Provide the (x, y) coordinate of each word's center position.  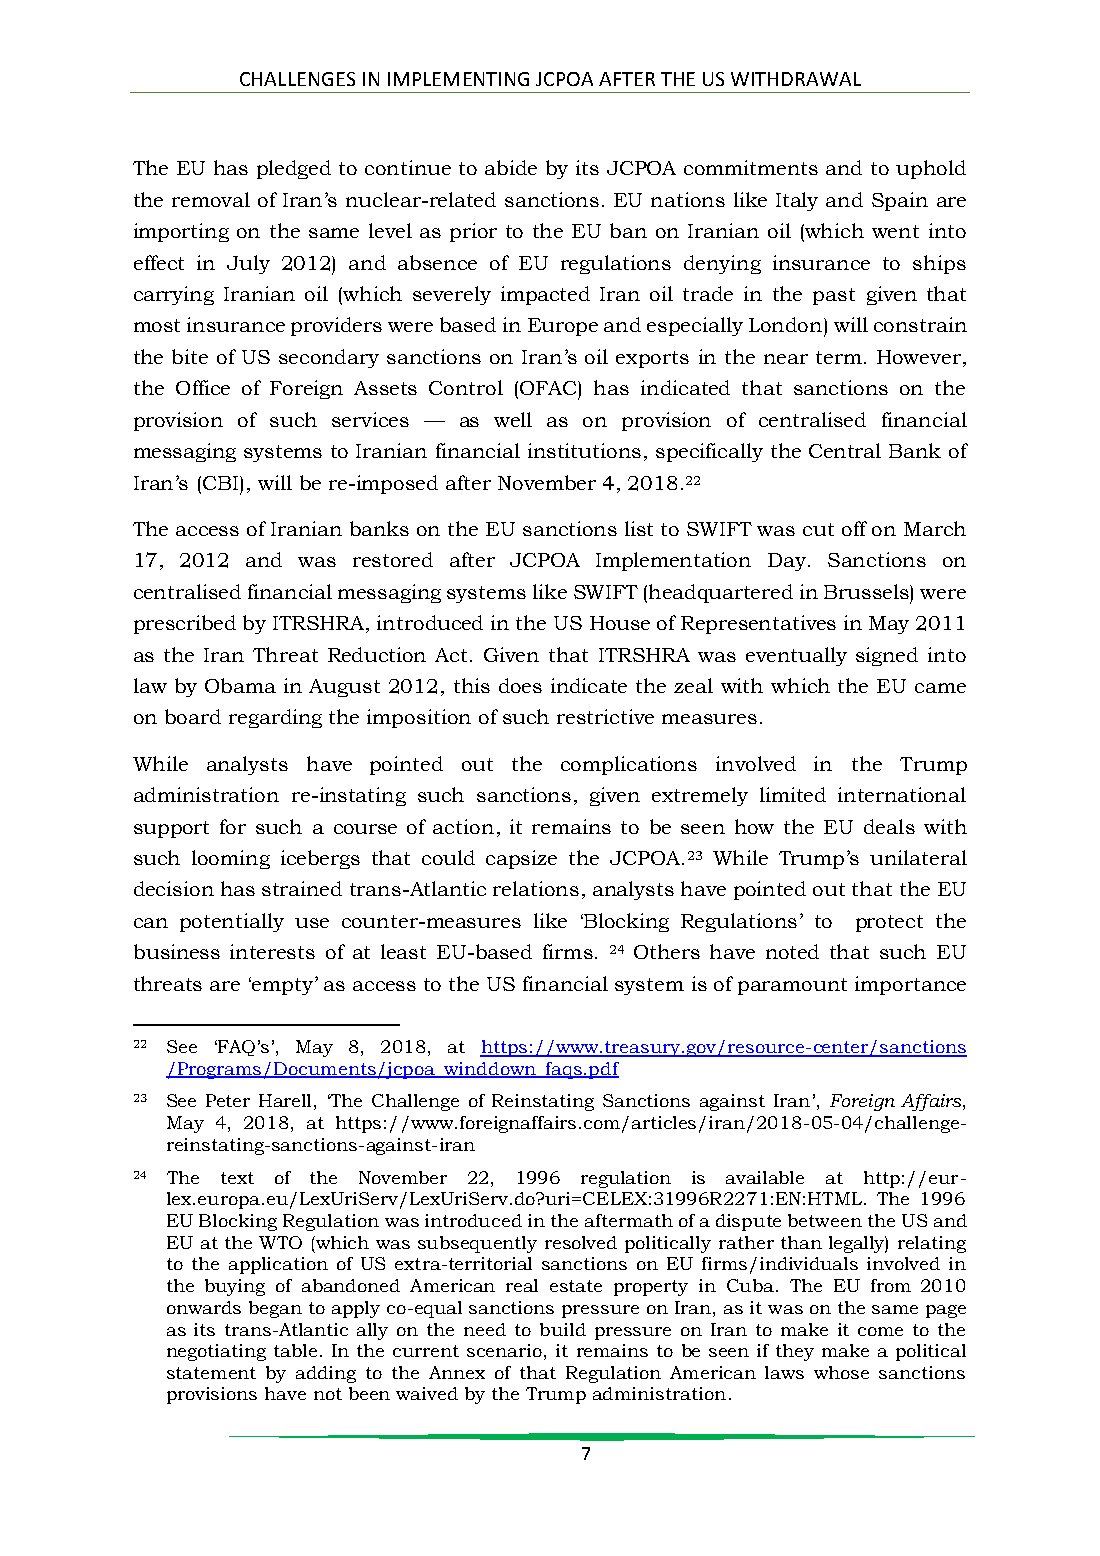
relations (536, 888)
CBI (220, 483)
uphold (931, 169)
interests (272, 951)
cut (818, 529)
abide (511, 167)
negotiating (216, 1352)
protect (889, 923)
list (639, 528)
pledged (294, 169)
